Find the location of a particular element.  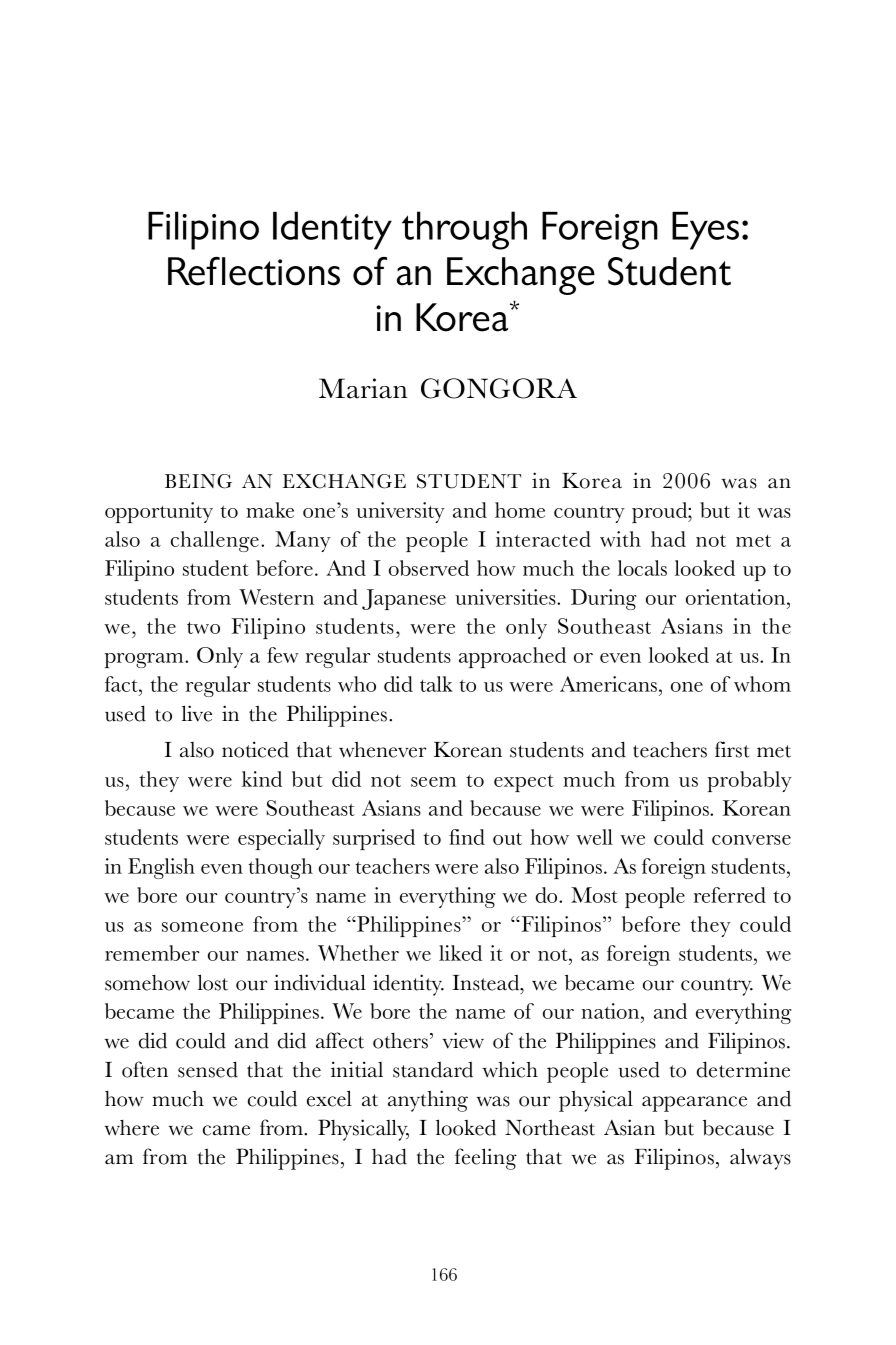

Reflections is located at coordinates (254, 271).
